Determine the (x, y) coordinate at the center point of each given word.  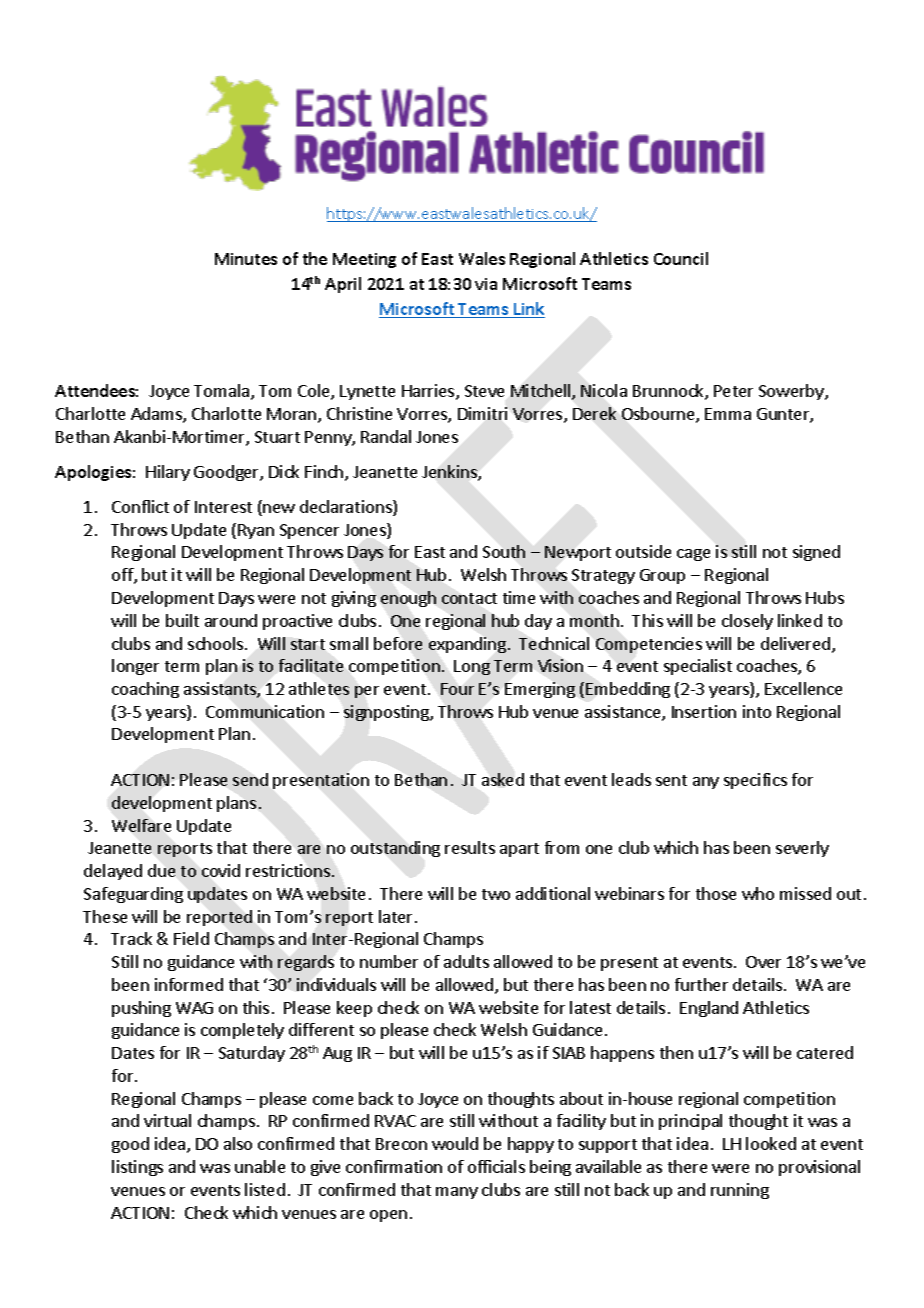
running (740, 1191)
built (182, 620)
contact (469, 598)
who (758, 893)
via (486, 284)
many (457, 1193)
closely (747, 622)
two (496, 894)
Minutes (246, 259)
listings (137, 1168)
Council (681, 258)
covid (221, 870)
